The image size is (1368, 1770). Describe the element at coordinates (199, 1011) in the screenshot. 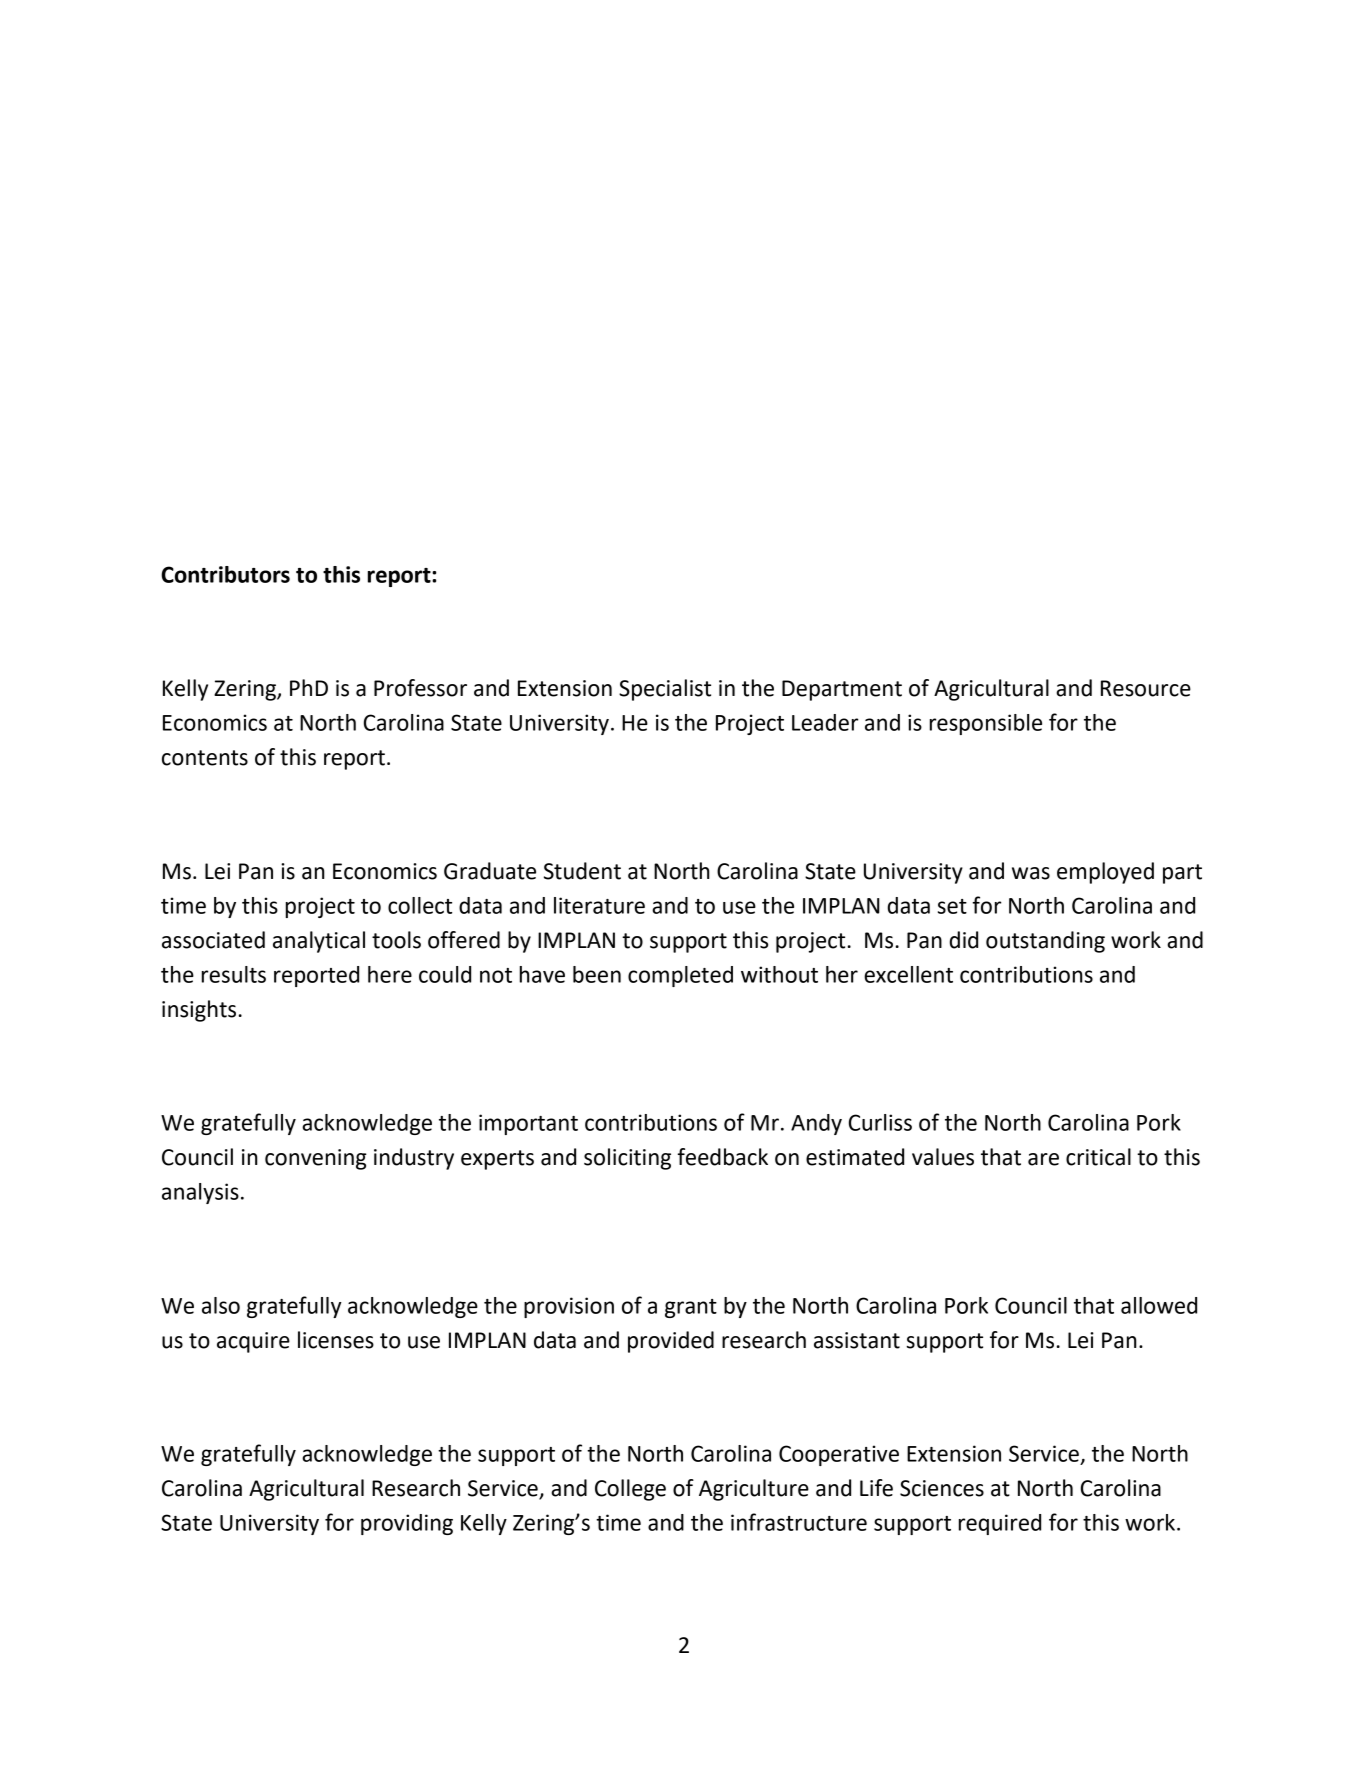

I see `insights` at that location.
